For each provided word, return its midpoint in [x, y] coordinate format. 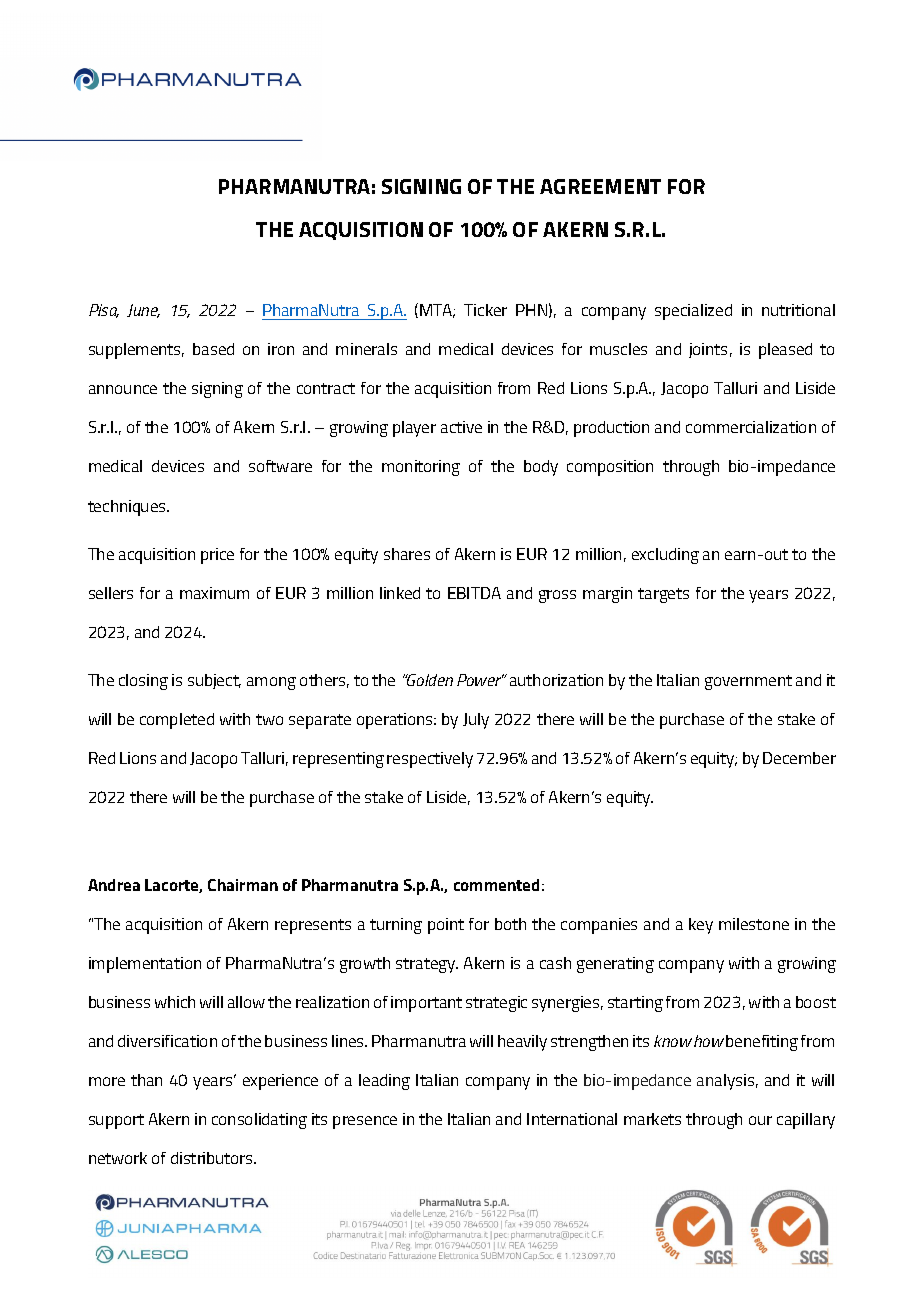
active [461, 427]
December [799, 758]
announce [123, 389]
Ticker [485, 310]
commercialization [751, 427]
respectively [430, 760]
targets [663, 595]
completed [177, 721]
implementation [145, 965]
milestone [754, 924]
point [446, 926]
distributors [213, 1158]
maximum [214, 593]
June [143, 311]
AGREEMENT [600, 186]
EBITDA [474, 593]
